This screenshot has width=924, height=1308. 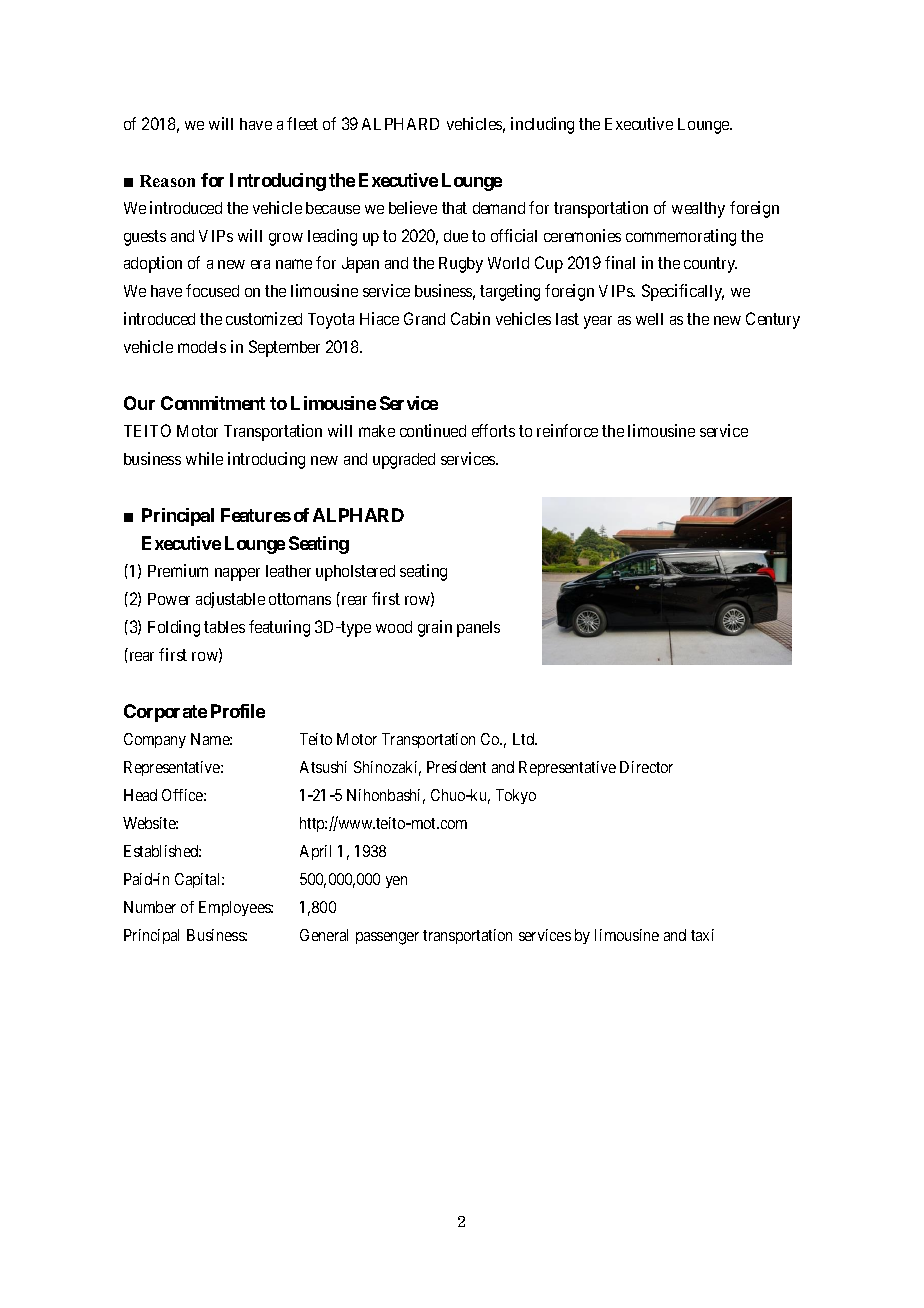 I want to click on Reason, so click(x=167, y=181).
